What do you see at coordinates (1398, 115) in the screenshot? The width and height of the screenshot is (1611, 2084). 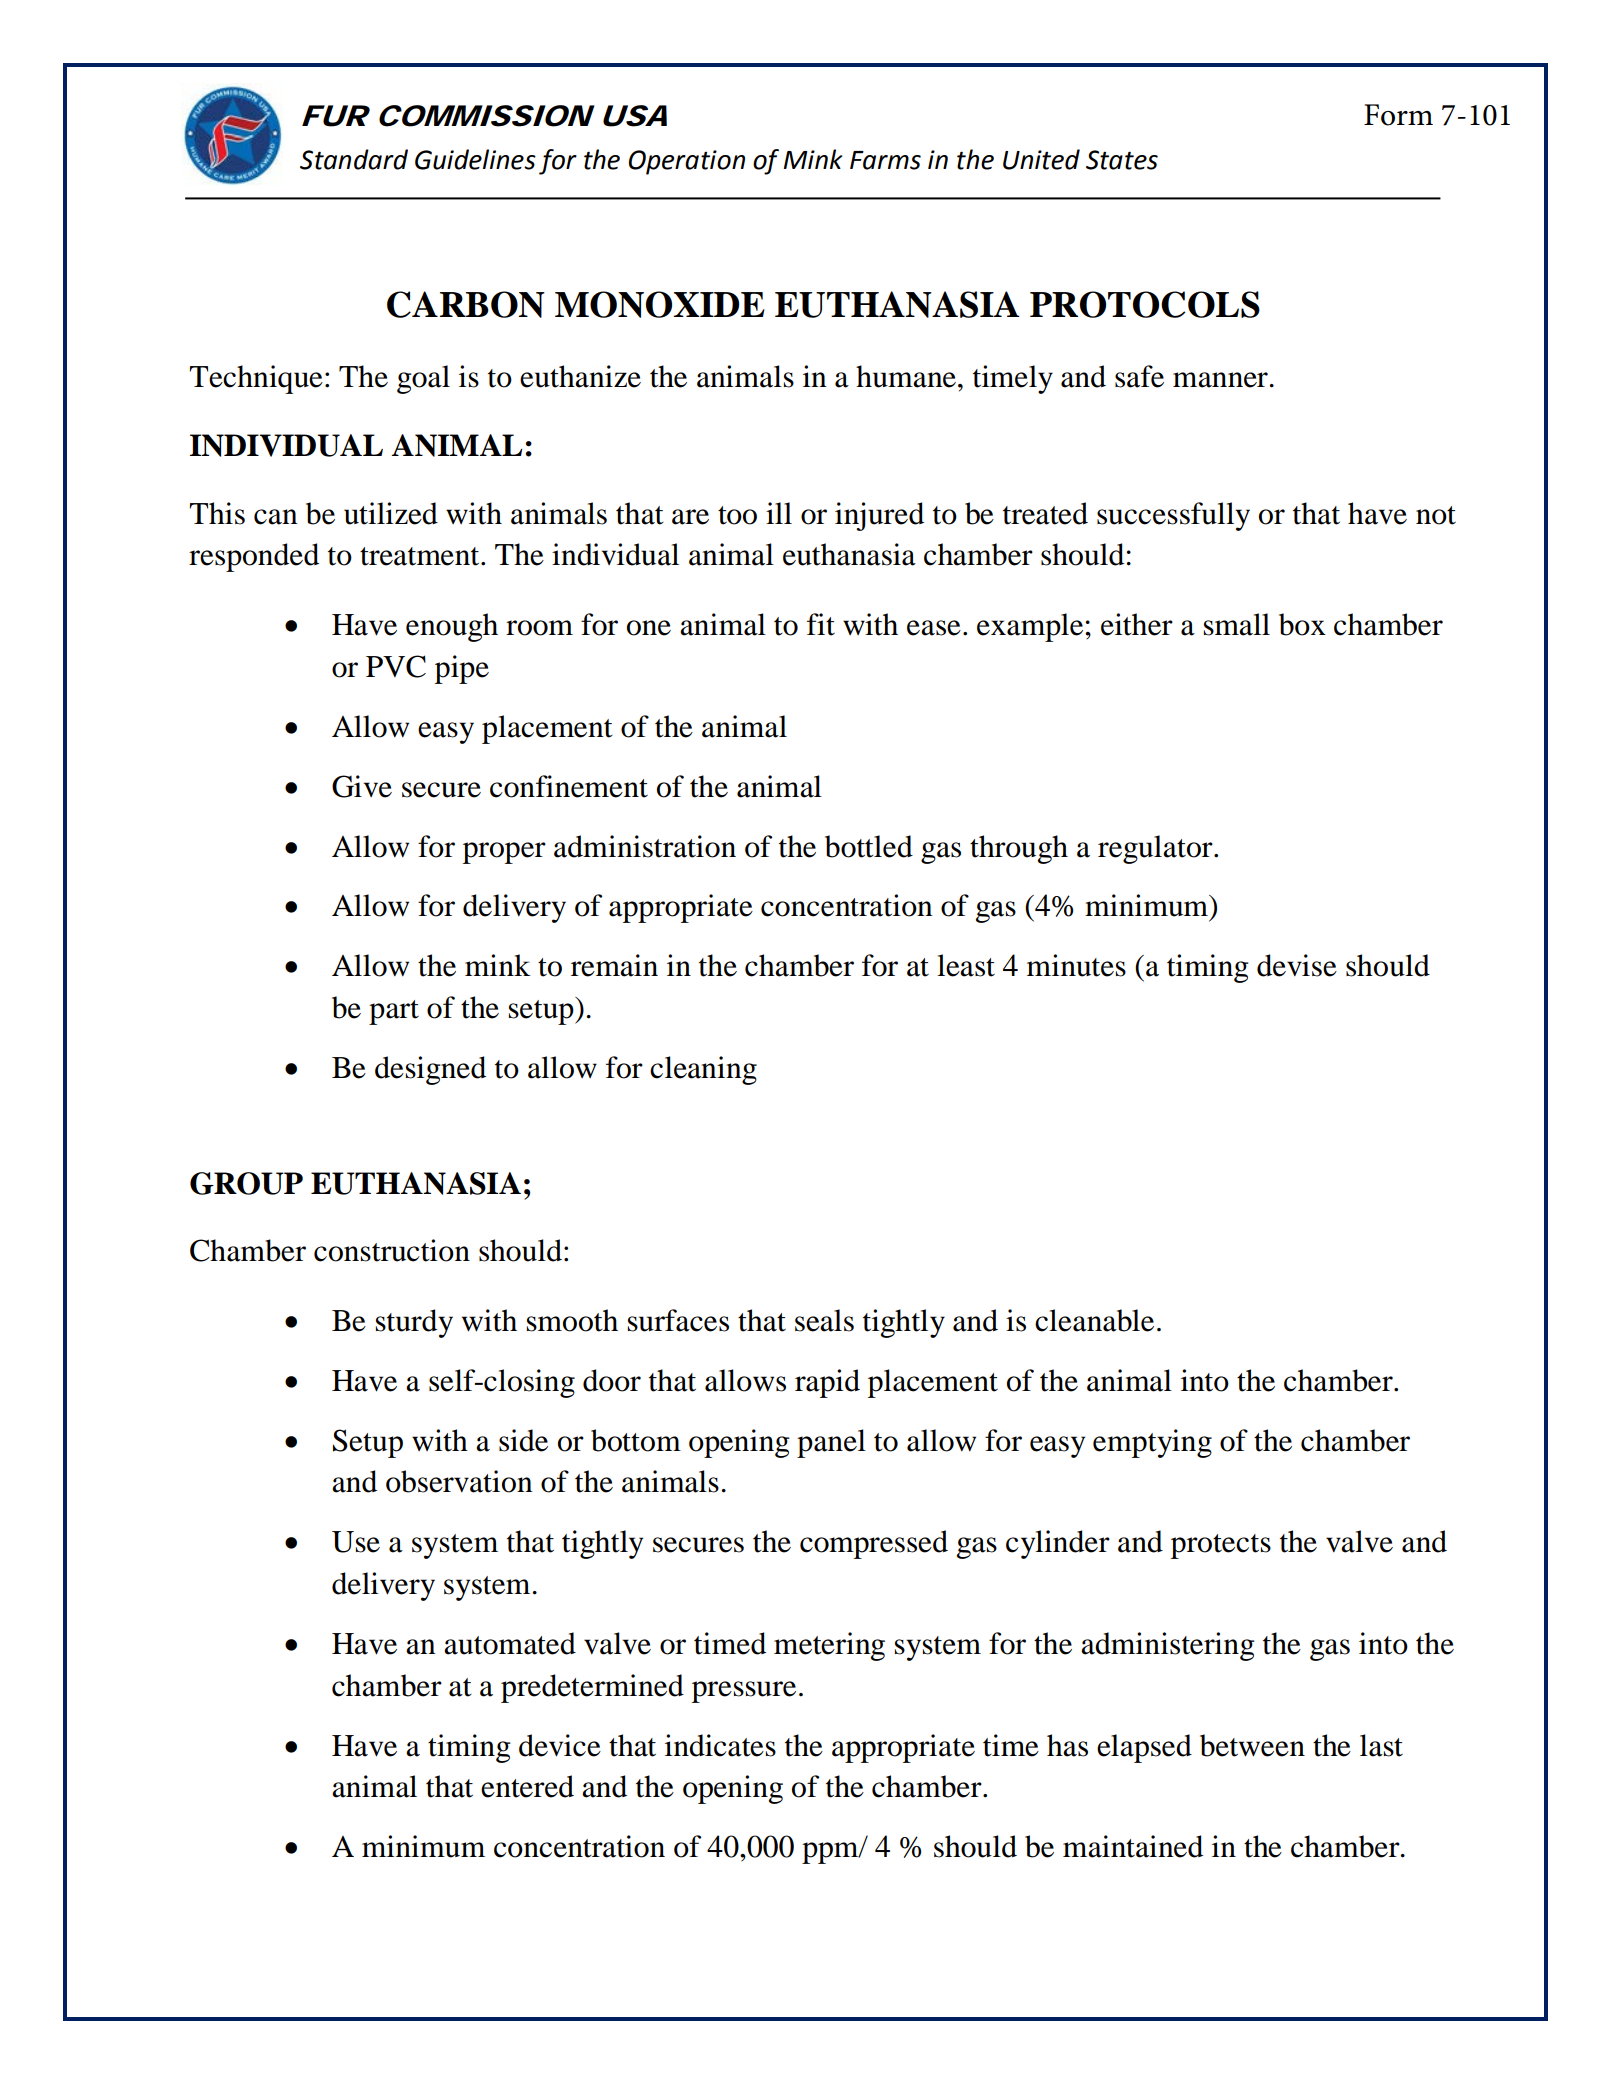 I see `Form` at bounding box center [1398, 115].
